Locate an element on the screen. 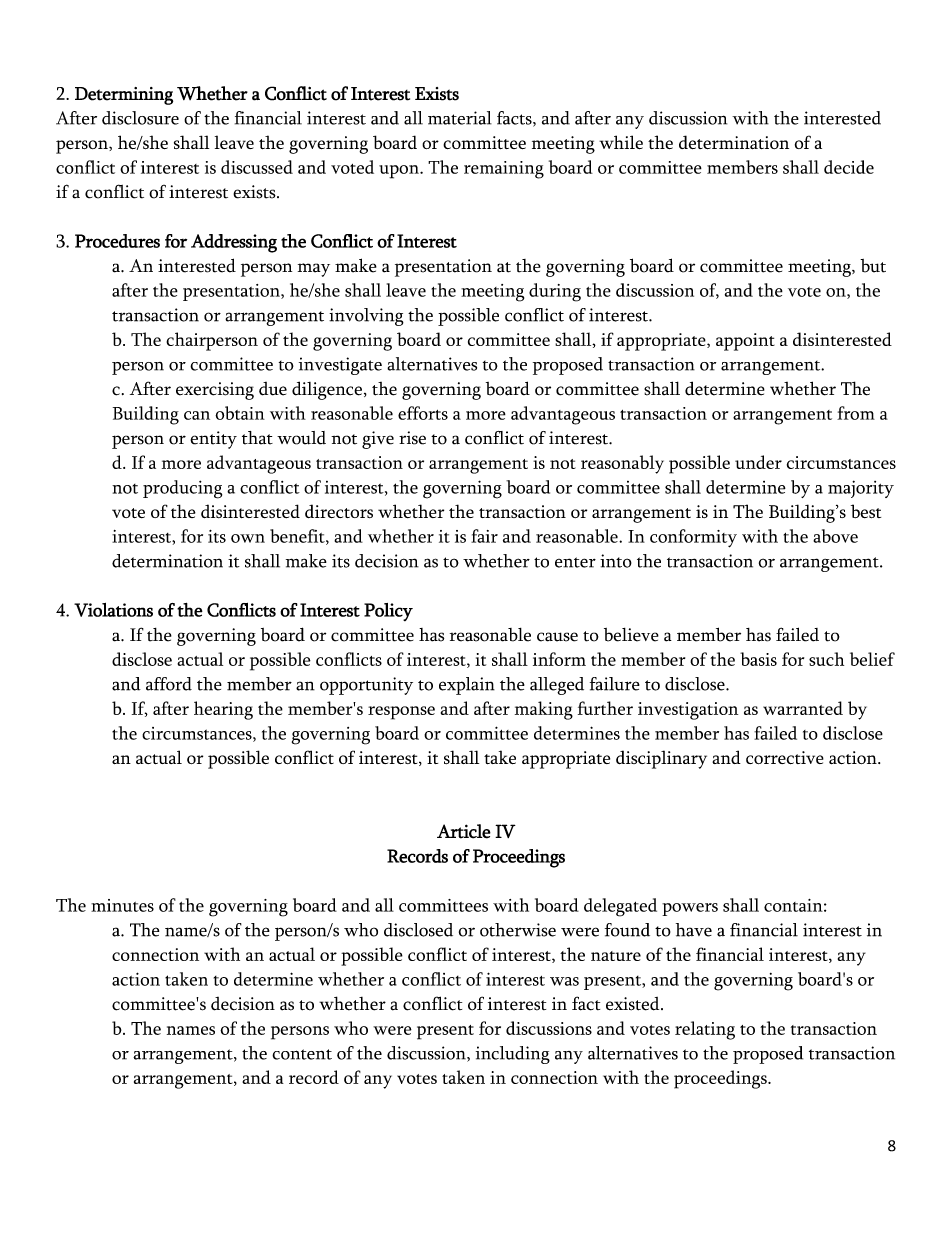  decide is located at coordinates (849, 167).
